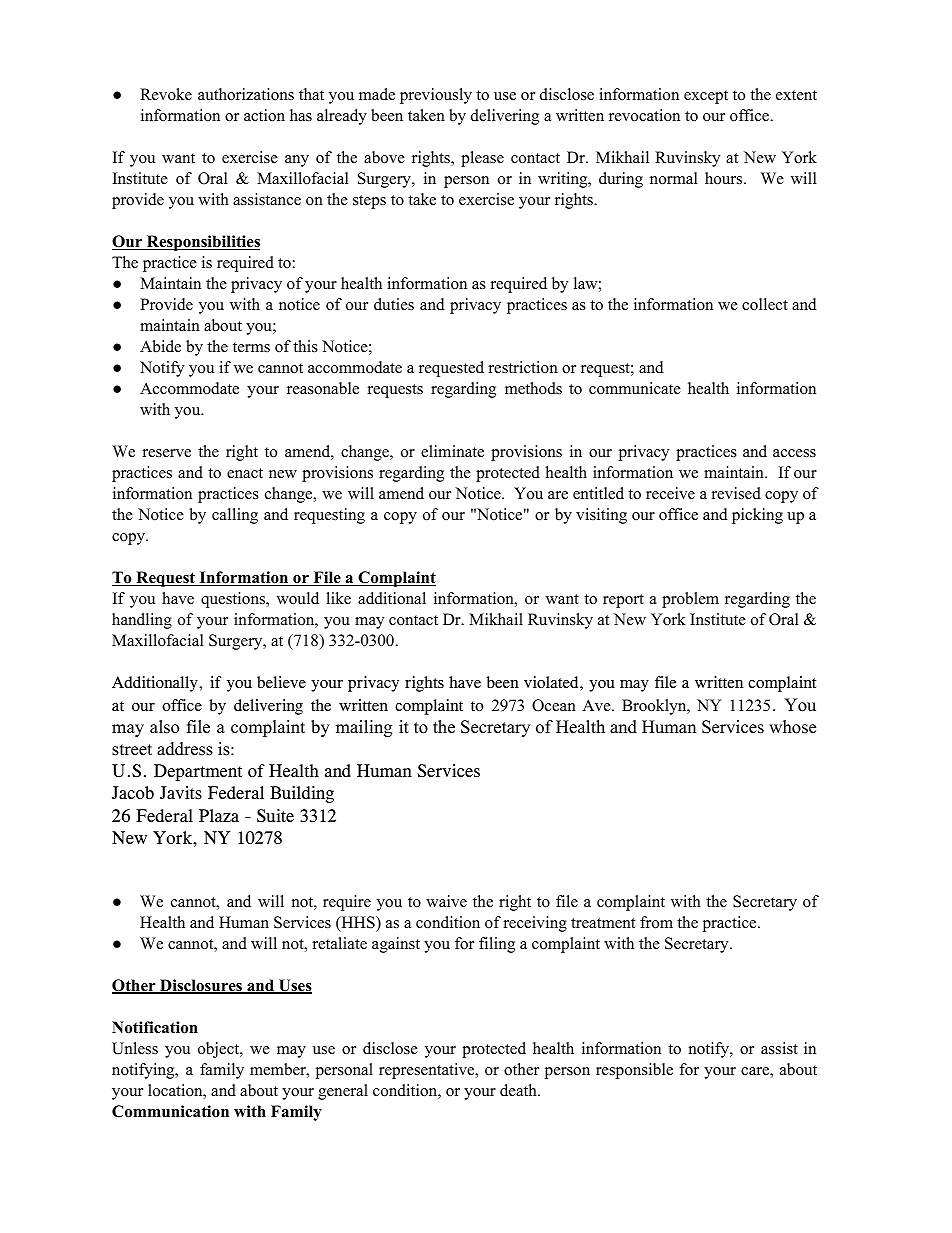  I want to click on Communication, so click(170, 1111).
